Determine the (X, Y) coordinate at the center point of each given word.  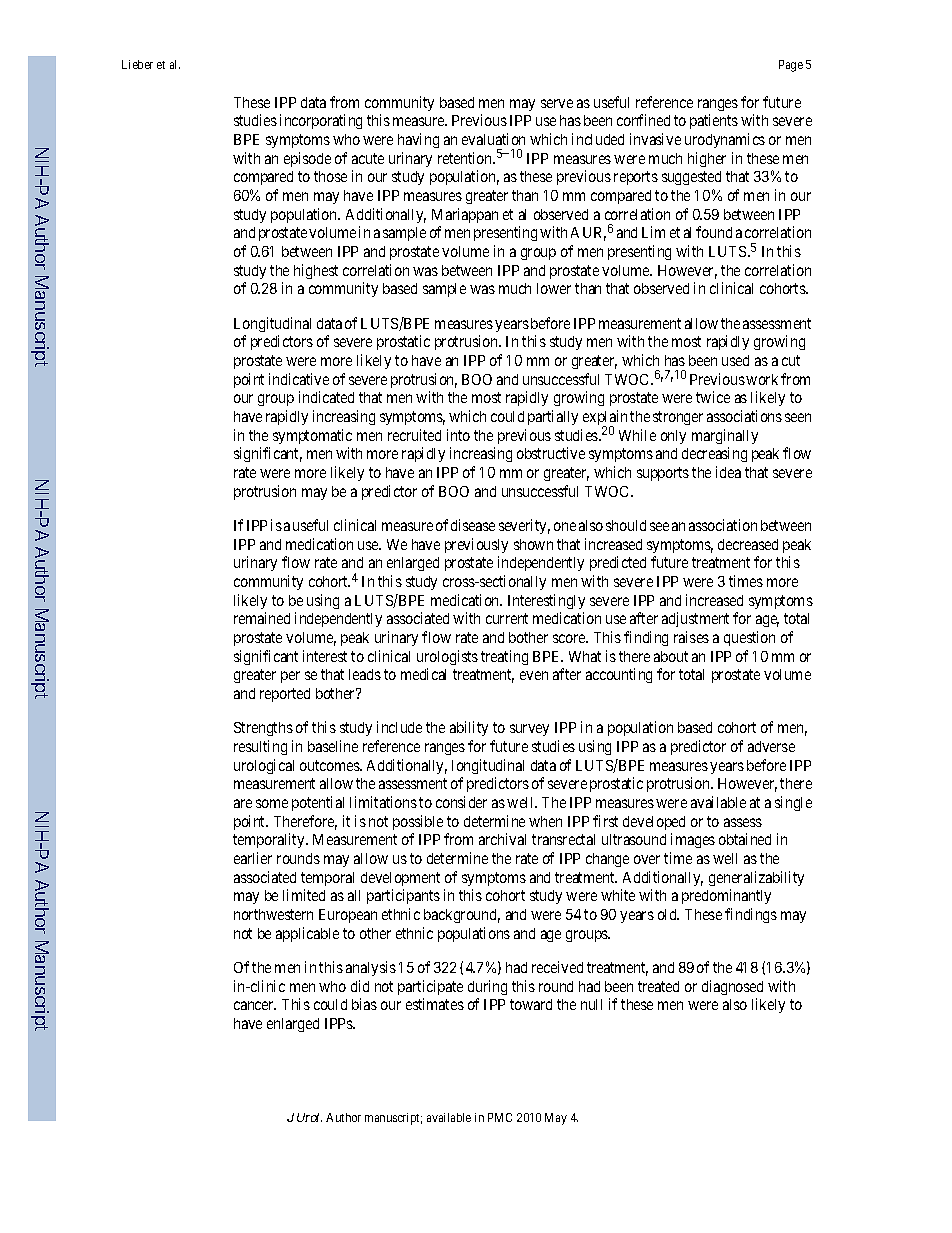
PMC (500, 1117)
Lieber (137, 64)
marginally (725, 436)
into (458, 435)
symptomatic (312, 436)
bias (364, 1004)
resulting (260, 747)
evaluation (493, 139)
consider (461, 802)
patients (714, 121)
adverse (771, 746)
